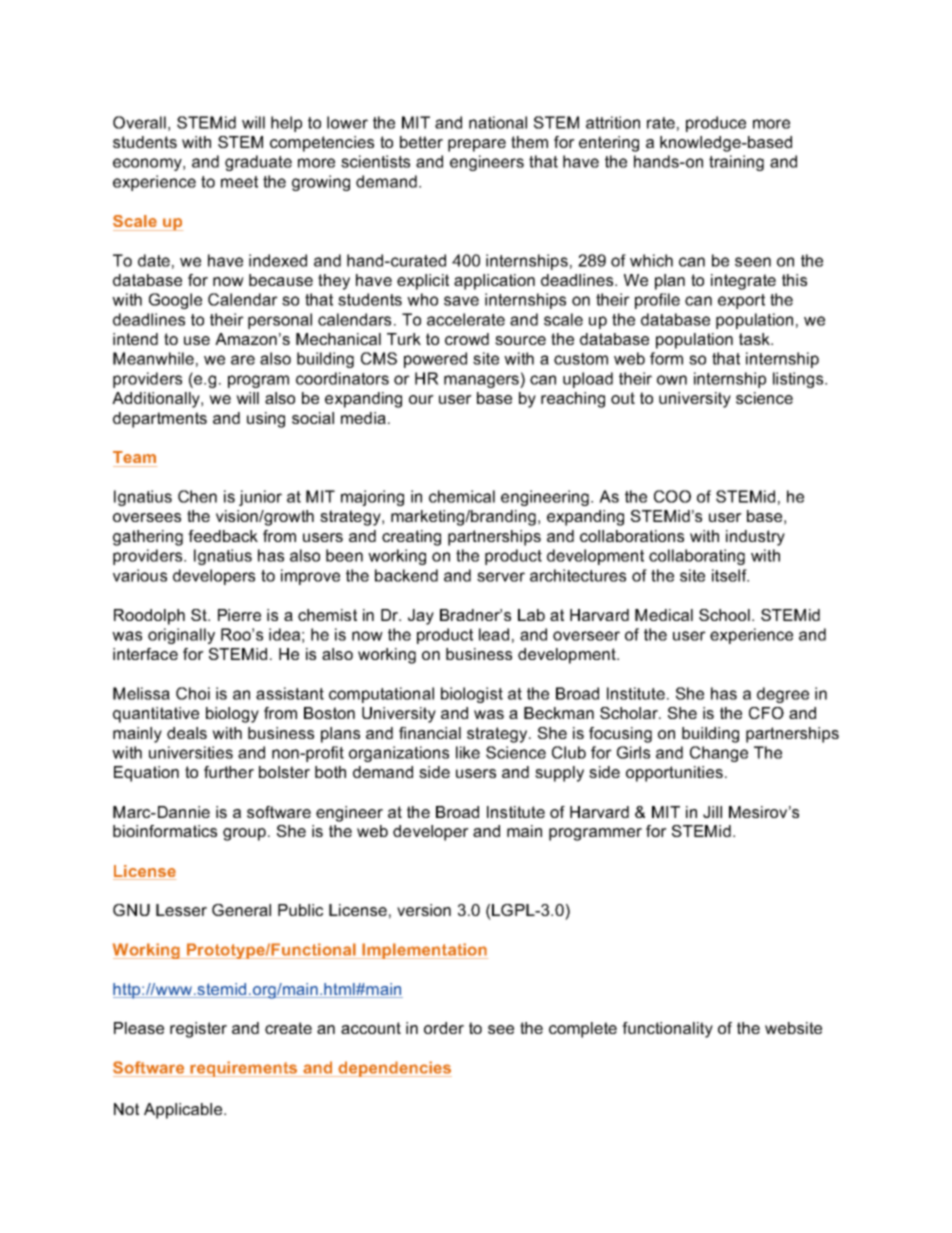 The height and width of the screenshot is (1233, 952). What do you see at coordinates (583, 1030) in the screenshot?
I see `complete` at bounding box center [583, 1030].
